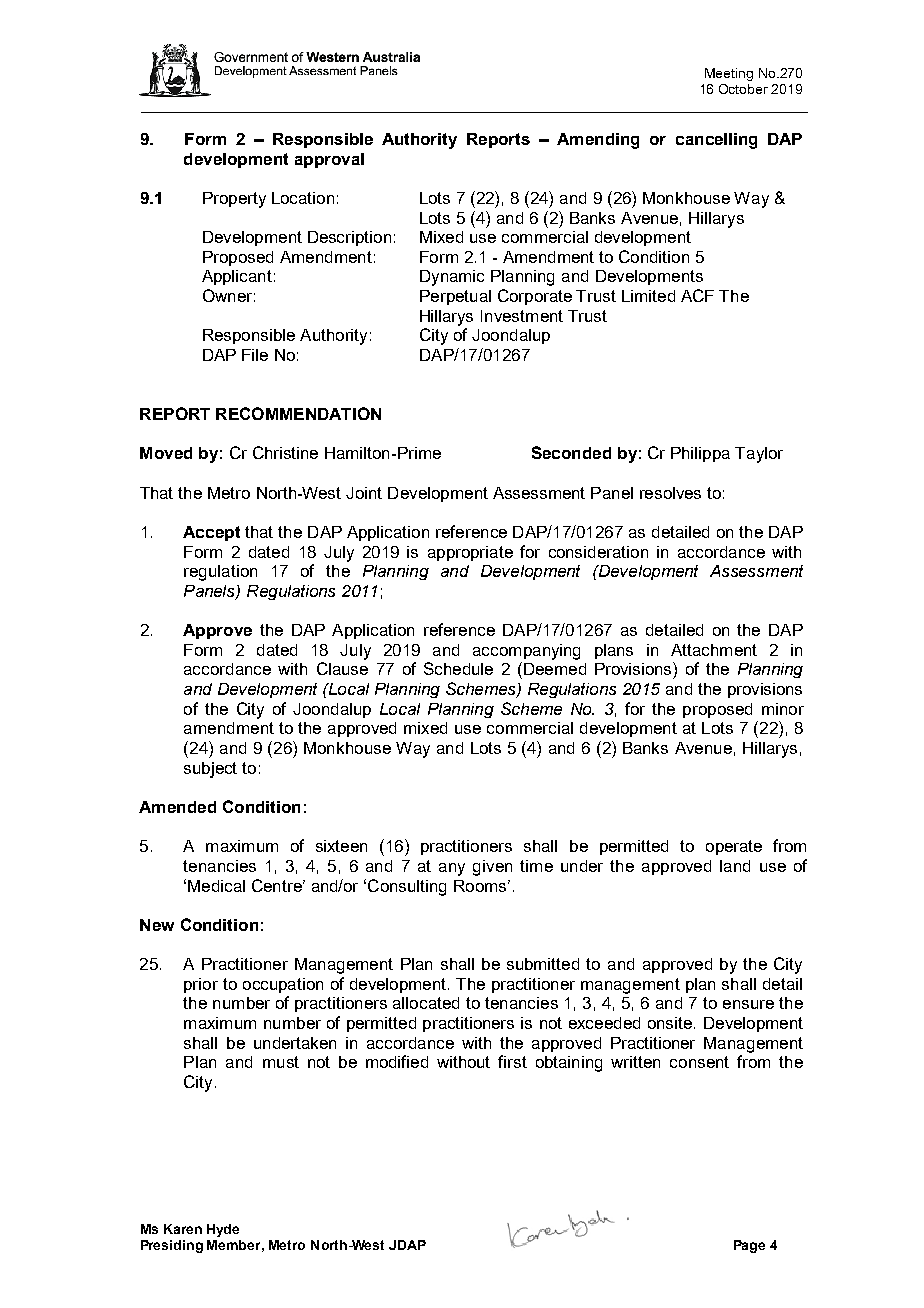 The width and height of the screenshot is (924, 1308). I want to click on Property, so click(234, 200).
